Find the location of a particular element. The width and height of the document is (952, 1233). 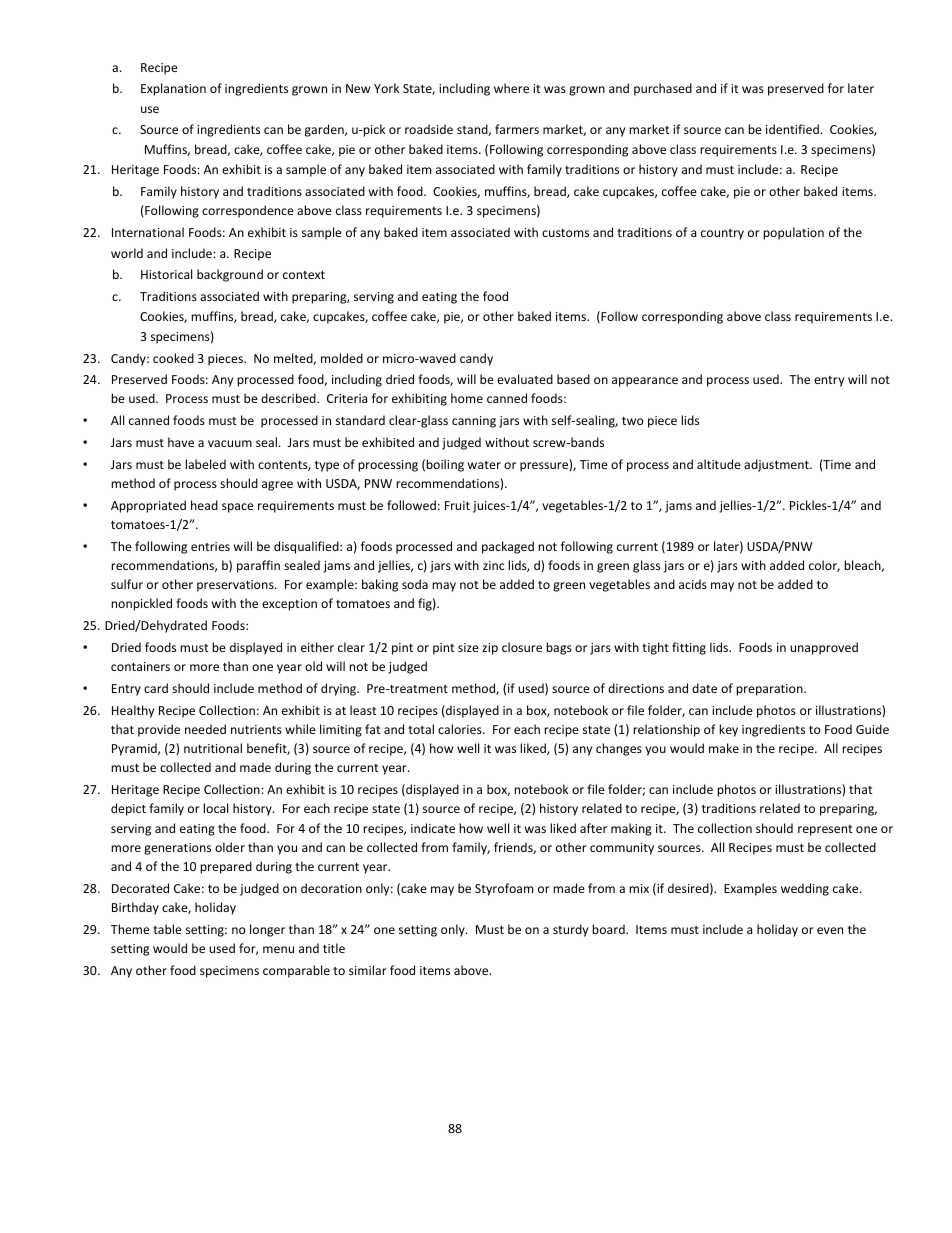

sturdy is located at coordinates (570, 930).
